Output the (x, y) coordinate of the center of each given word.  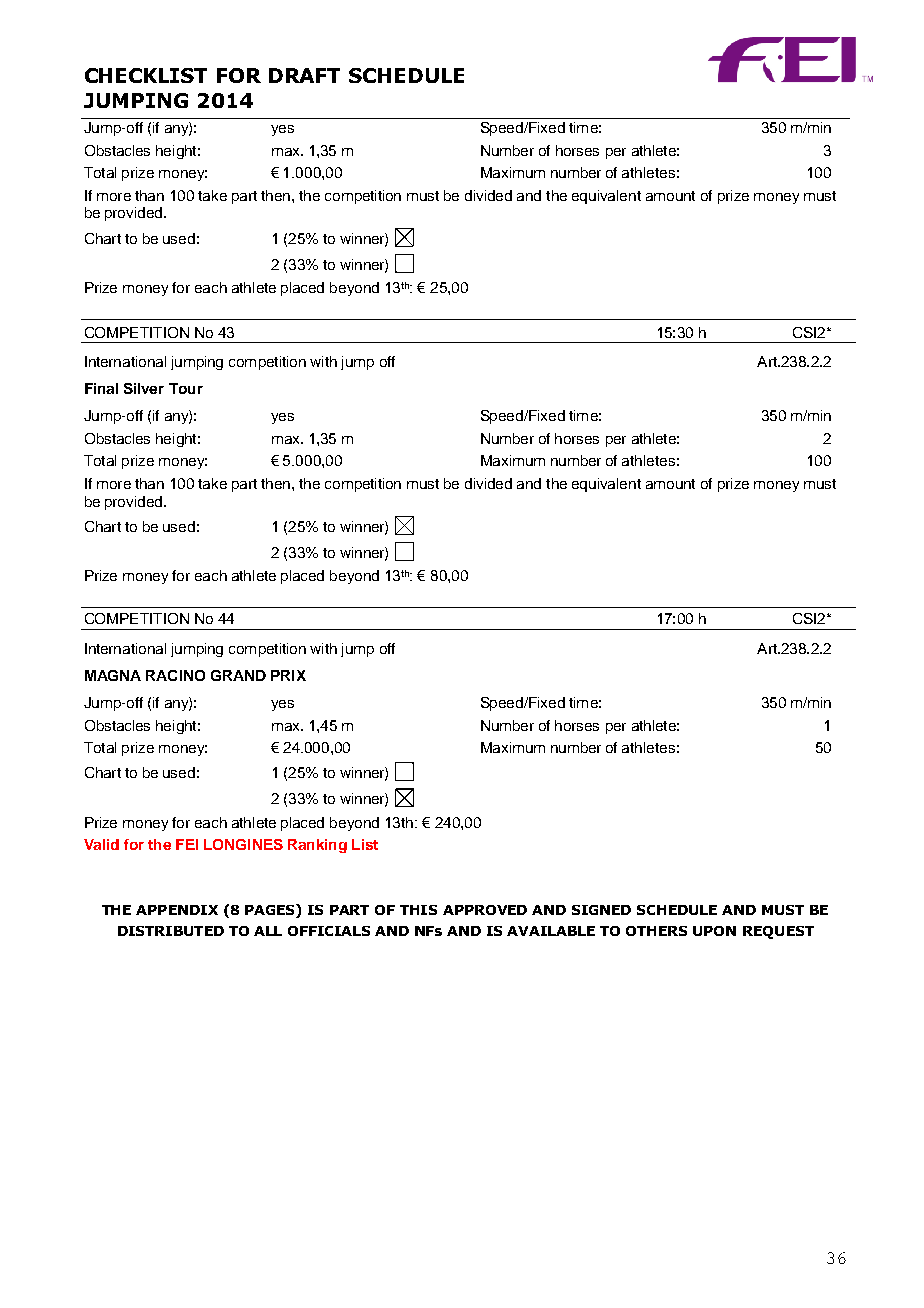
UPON (714, 931)
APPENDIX (177, 910)
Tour (186, 388)
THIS (418, 910)
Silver (144, 388)
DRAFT (304, 75)
